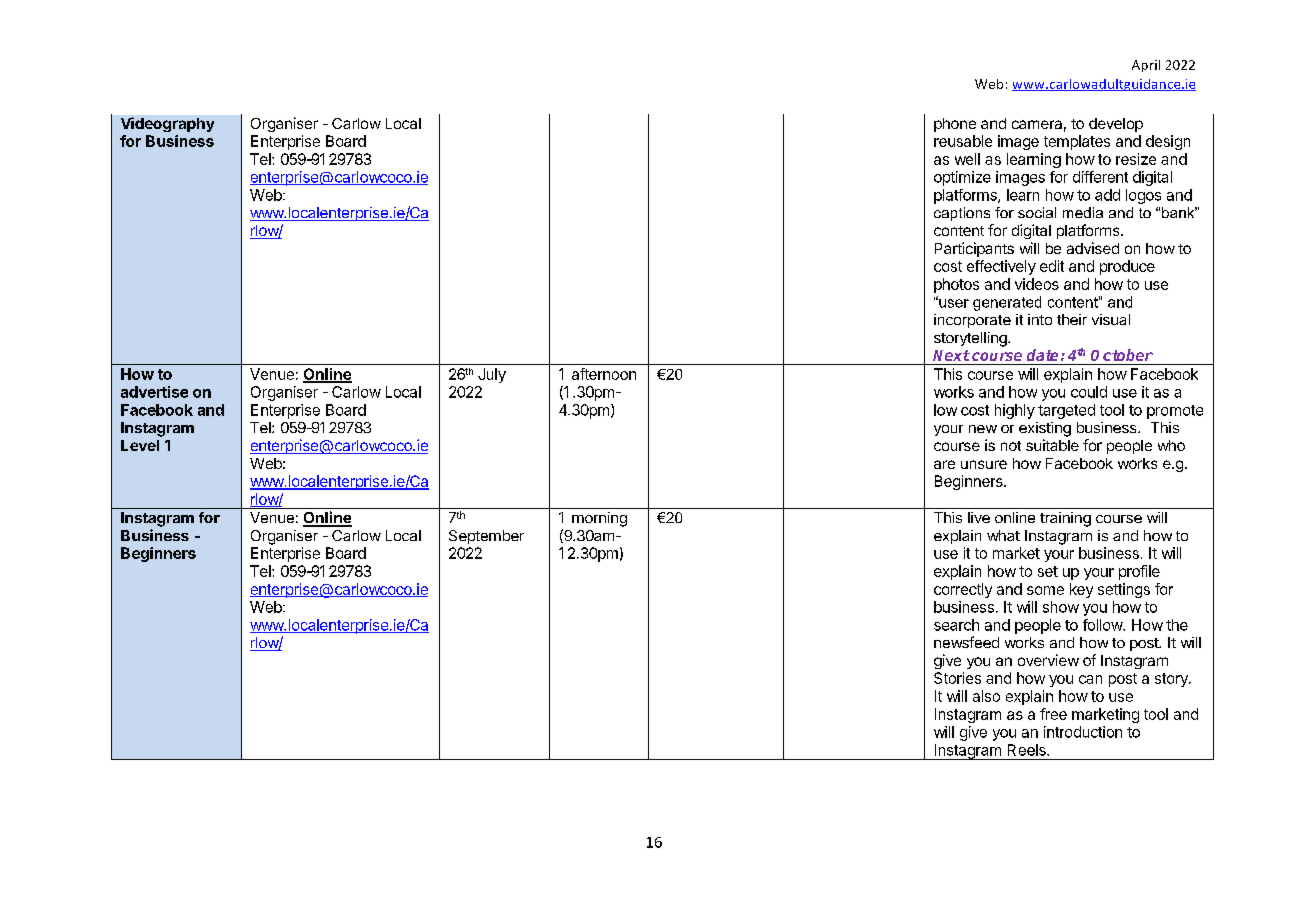 The width and height of the screenshot is (1308, 924). I want to click on April, so click(1146, 66).
